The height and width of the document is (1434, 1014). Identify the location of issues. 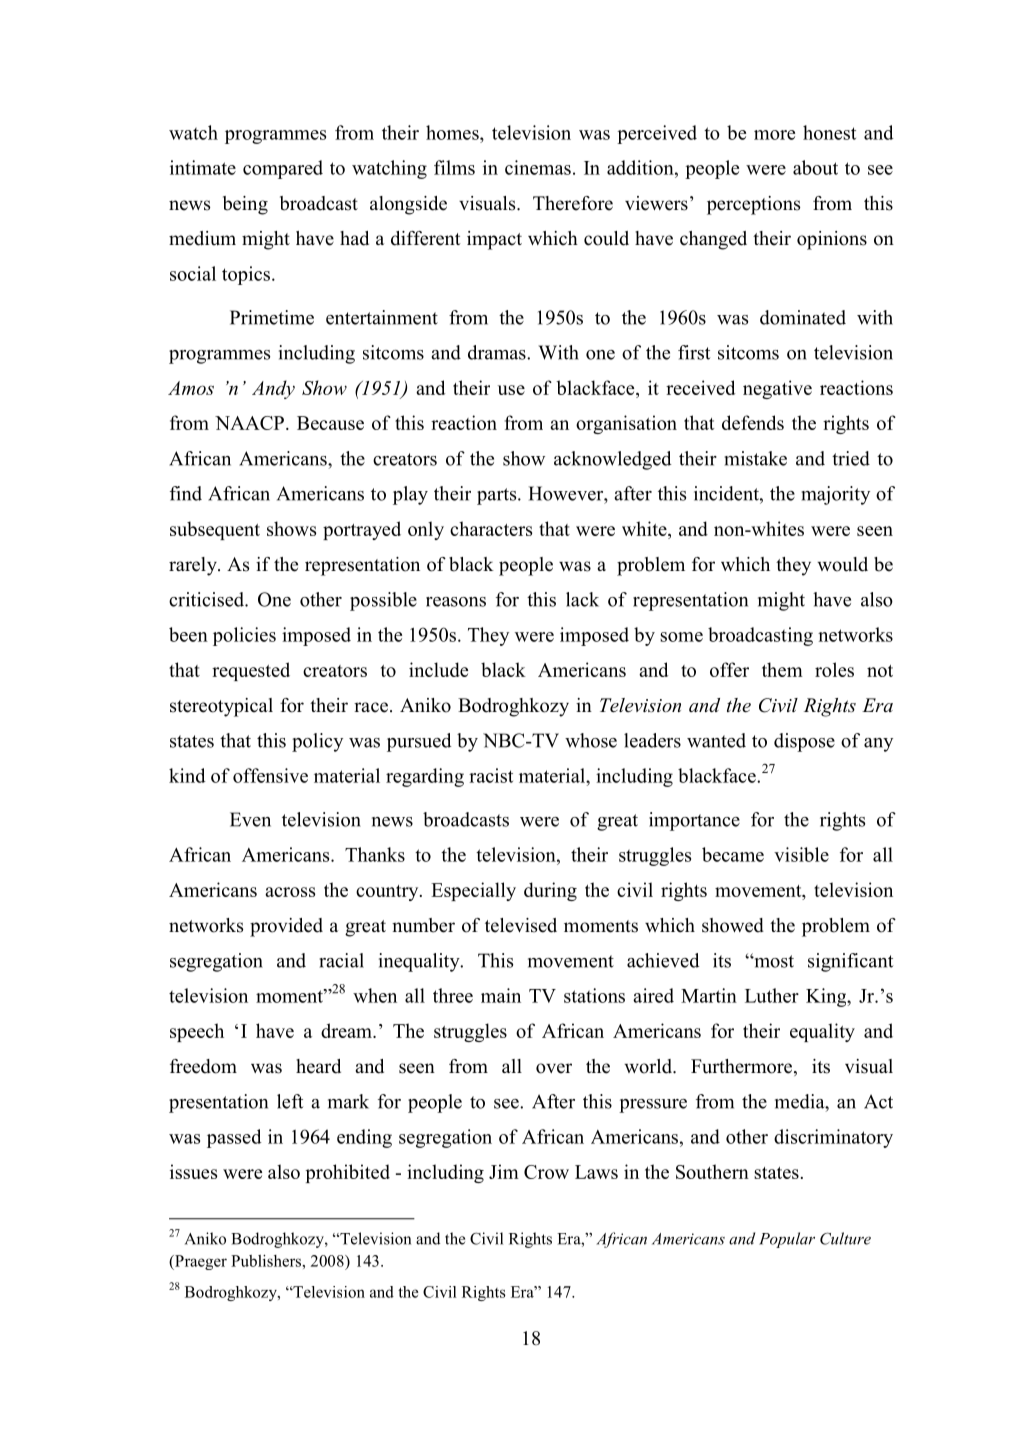
(193, 1171).
